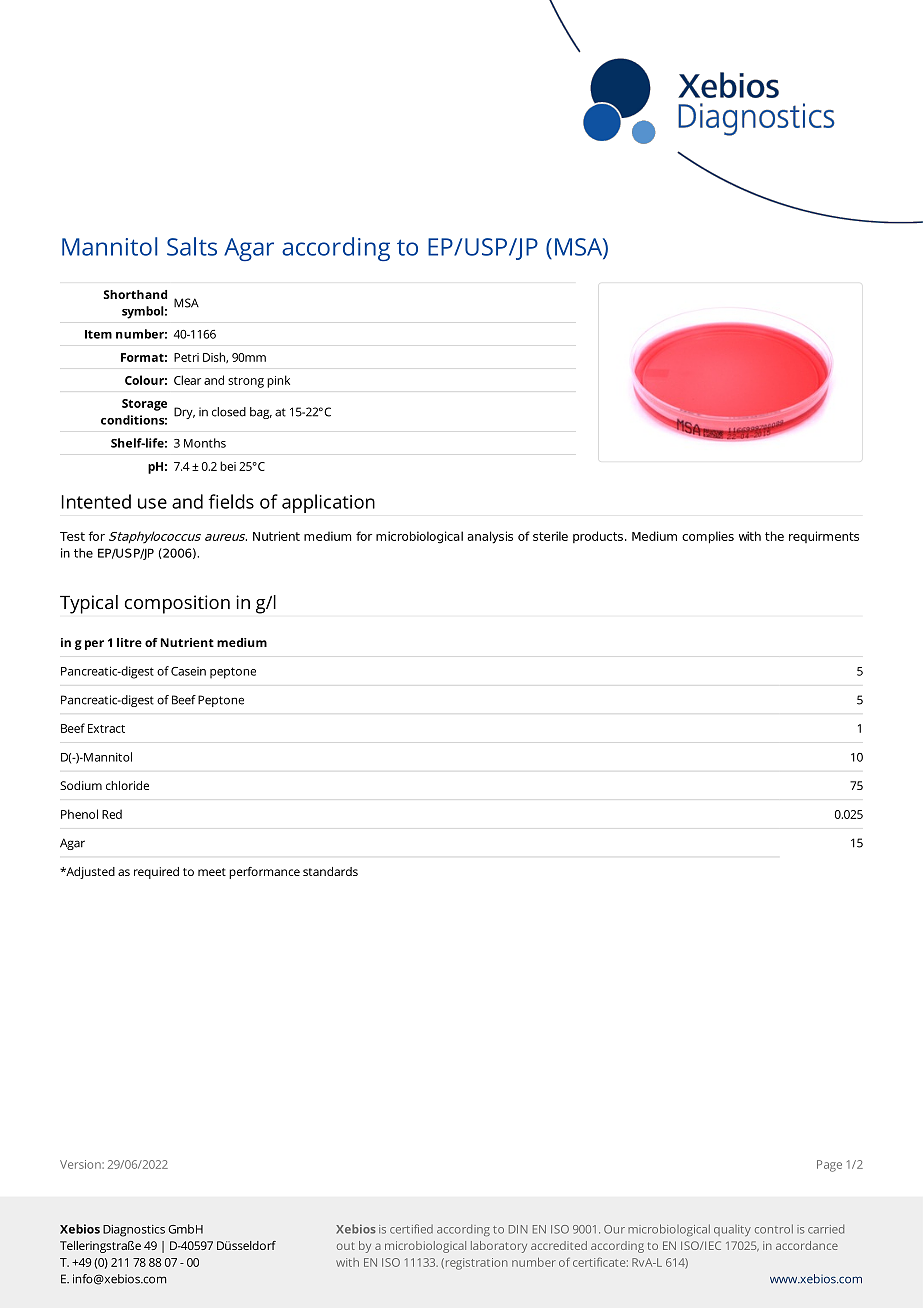  Describe the element at coordinates (411, 1229) in the document. I see `certified` at that location.
